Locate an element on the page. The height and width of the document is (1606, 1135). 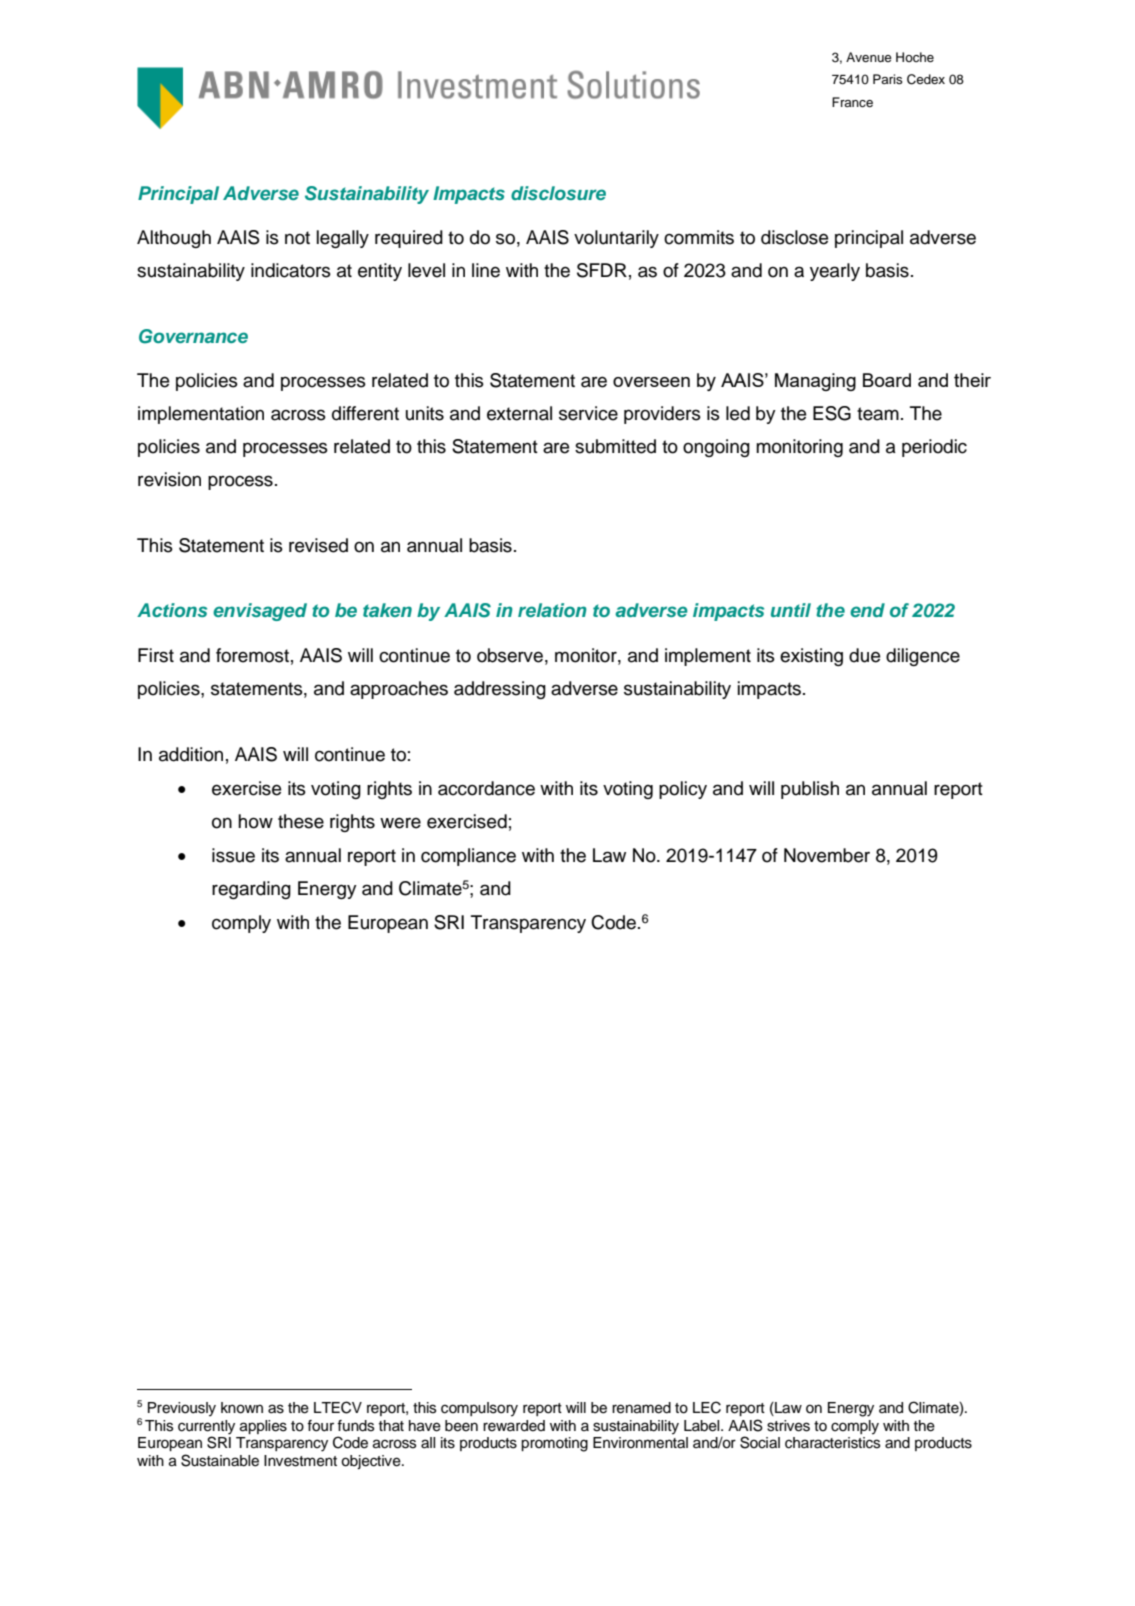
relation is located at coordinates (552, 610).
